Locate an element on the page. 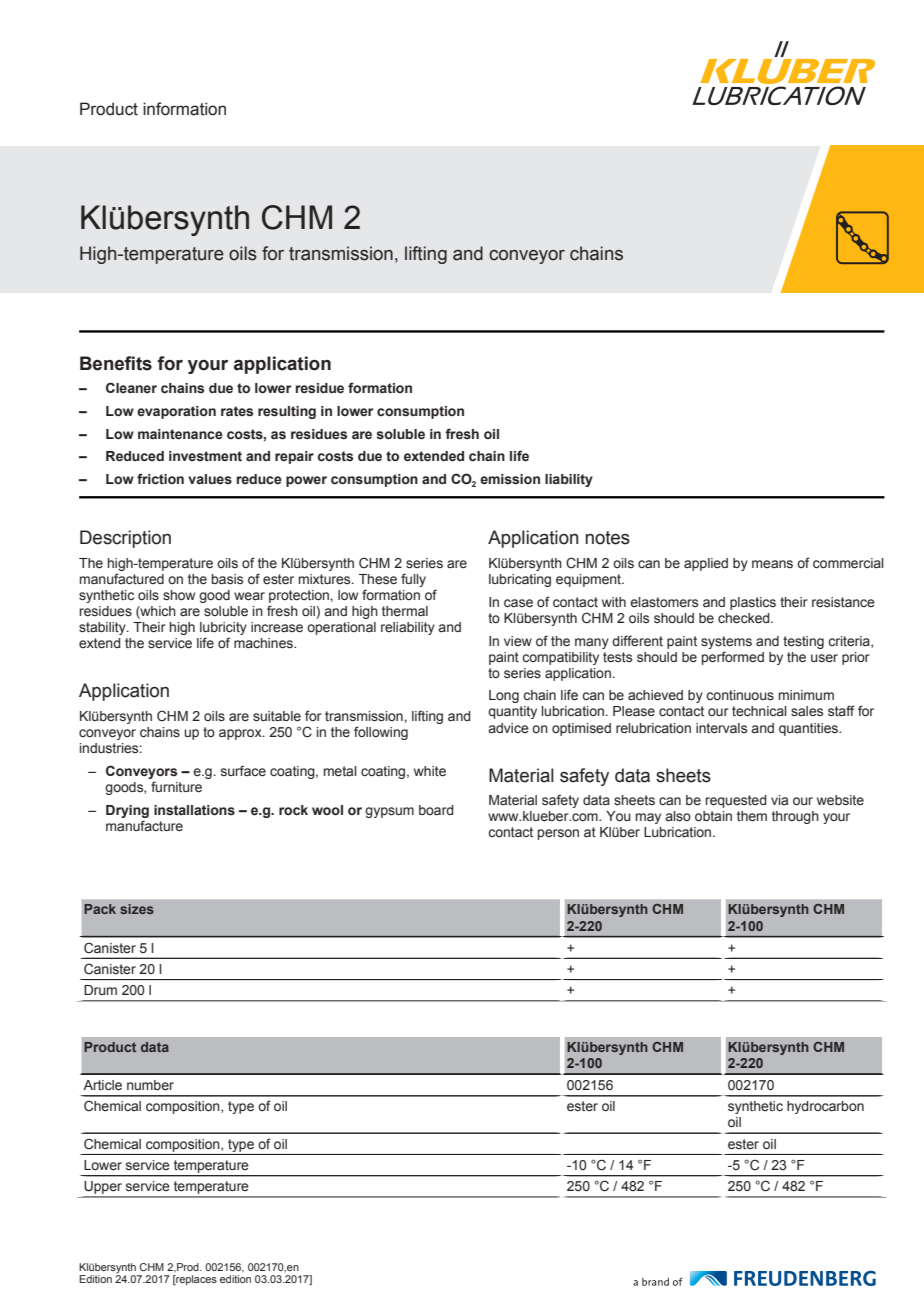 This image has width=924, height=1308. evaporation is located at coordinates (176, 412).
